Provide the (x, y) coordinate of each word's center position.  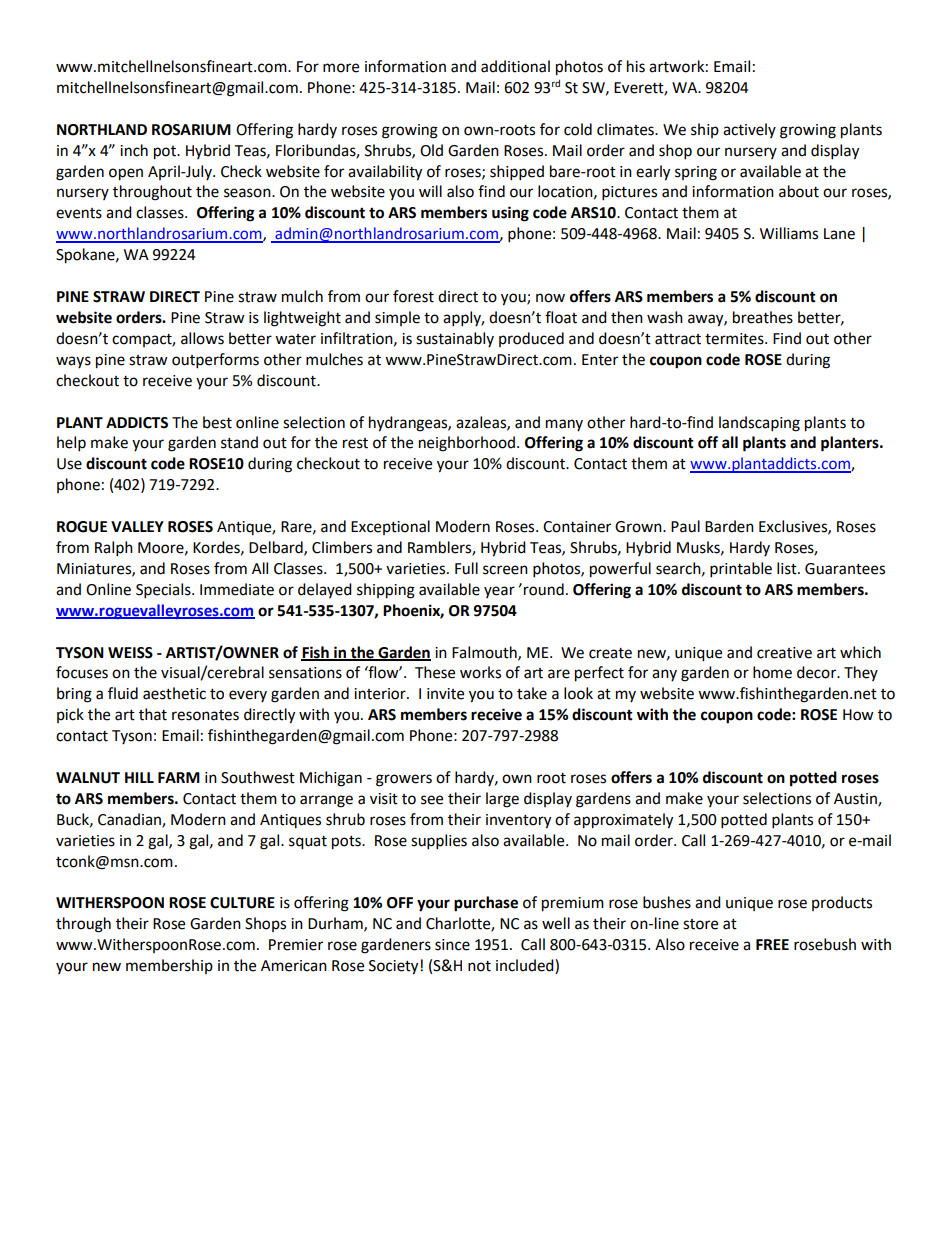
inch (134, 150)
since (452, 945)
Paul (685, 526)
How (858, 715)
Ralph (114, 549)
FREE (772, 944)
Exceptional (390, 527)
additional (515, 66)
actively (749, 130)
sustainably (455, 339)
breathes (763, 317)
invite (445, 694)
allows (202, 338)
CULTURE (242, 903)
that (153, 714)
